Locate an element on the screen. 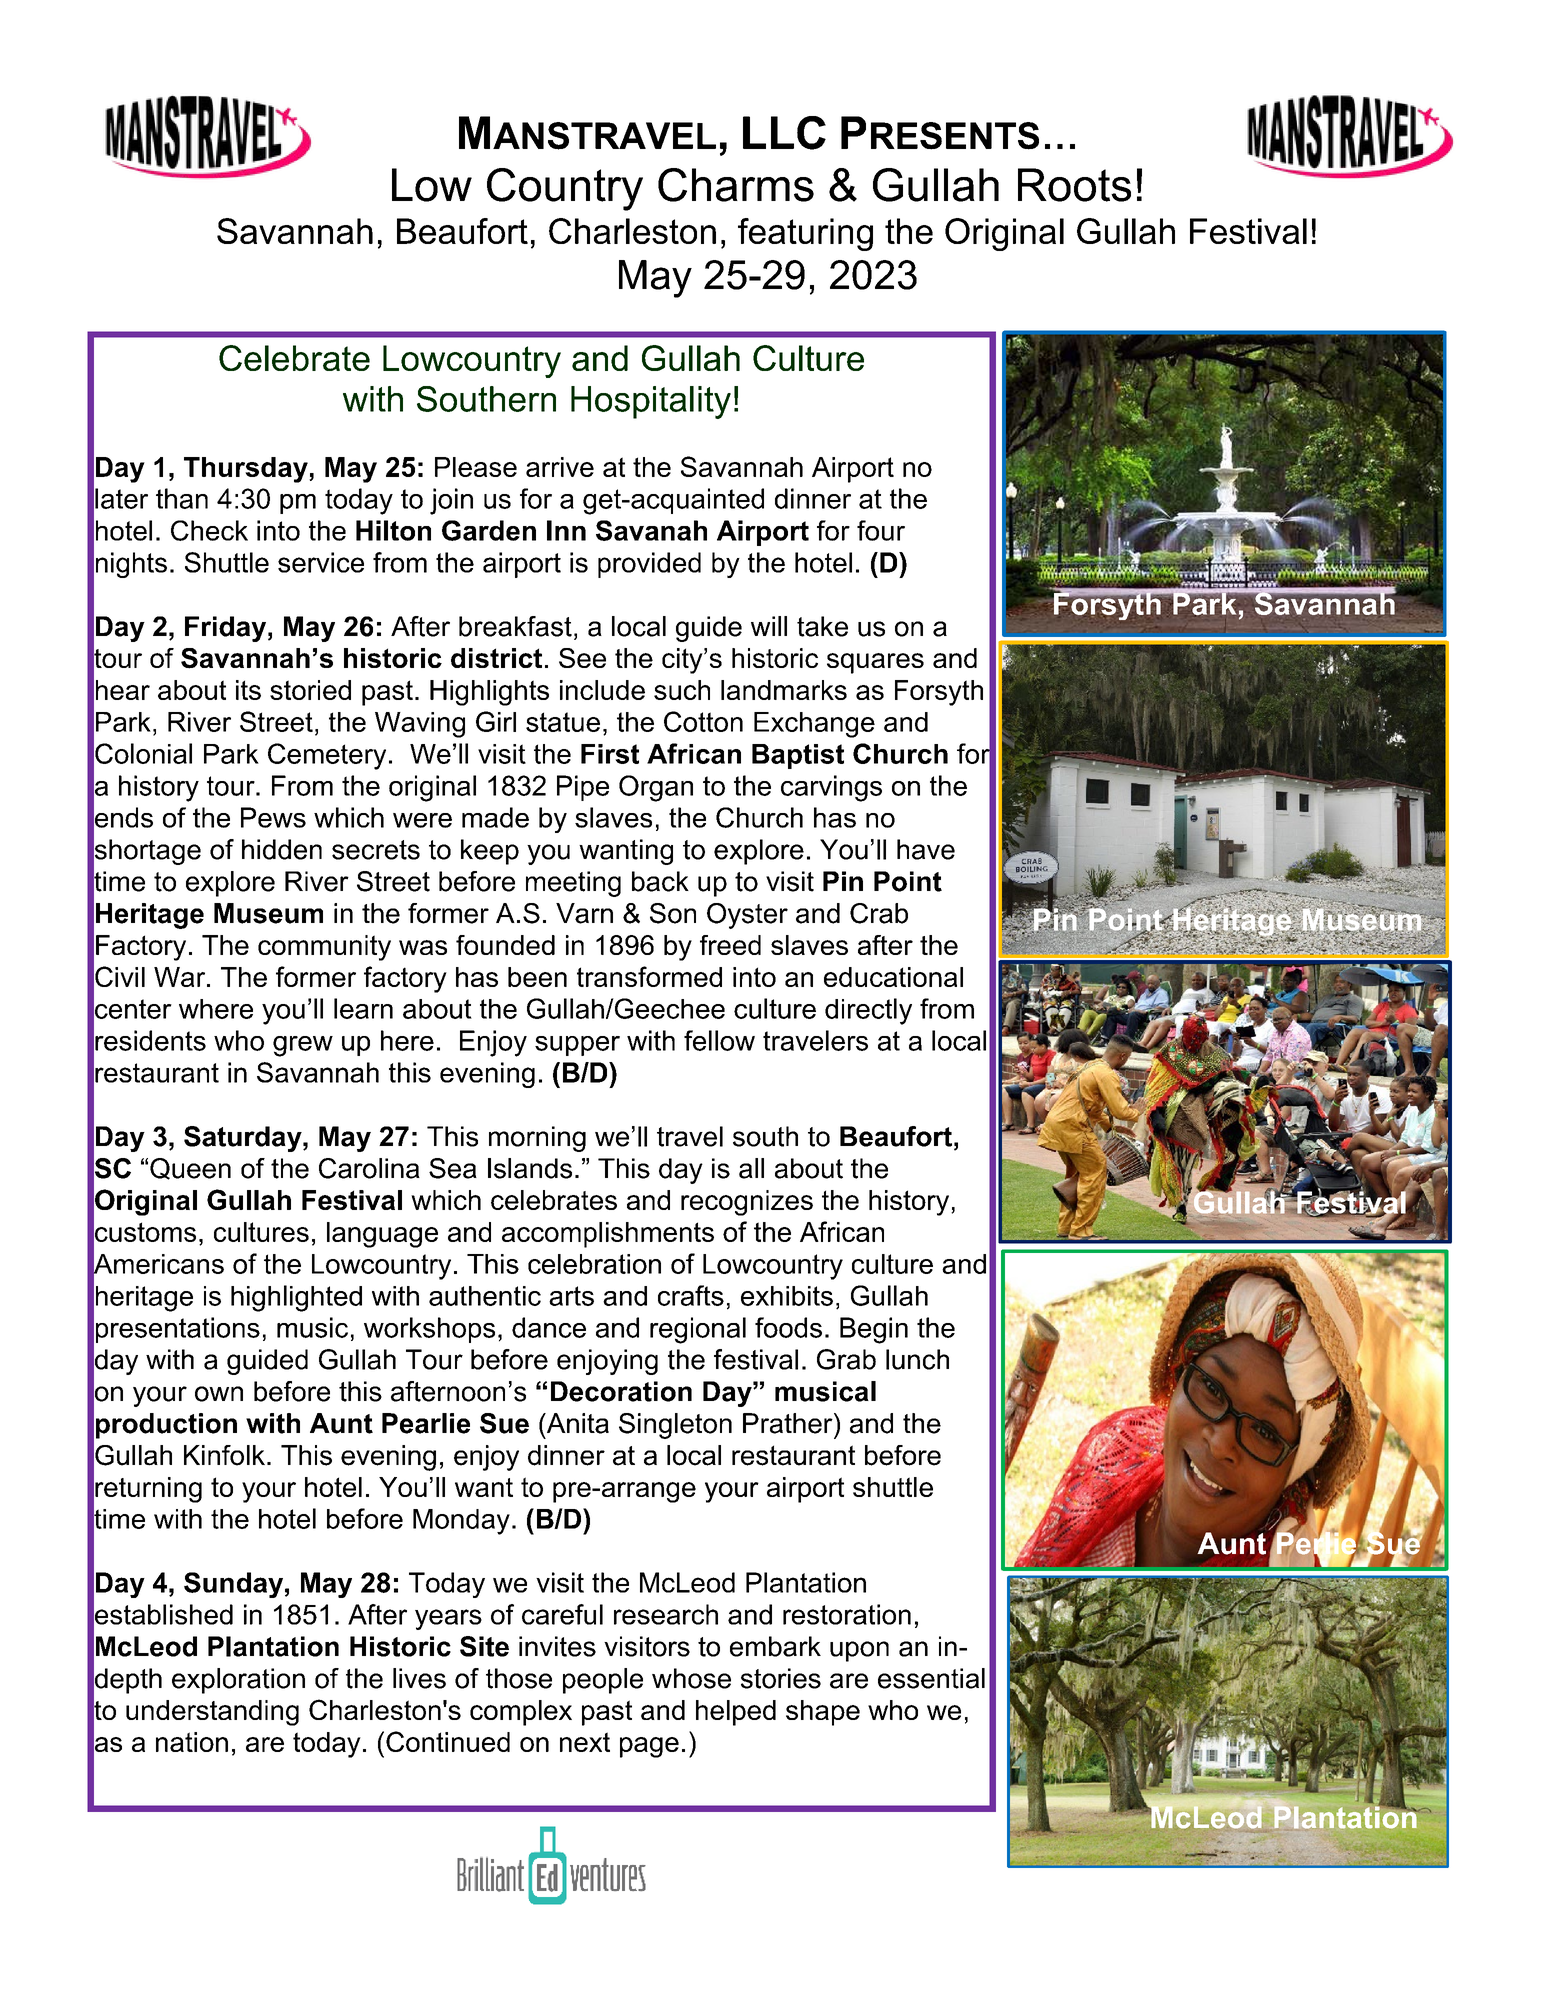  educational is located at coordinates (893, 977).
